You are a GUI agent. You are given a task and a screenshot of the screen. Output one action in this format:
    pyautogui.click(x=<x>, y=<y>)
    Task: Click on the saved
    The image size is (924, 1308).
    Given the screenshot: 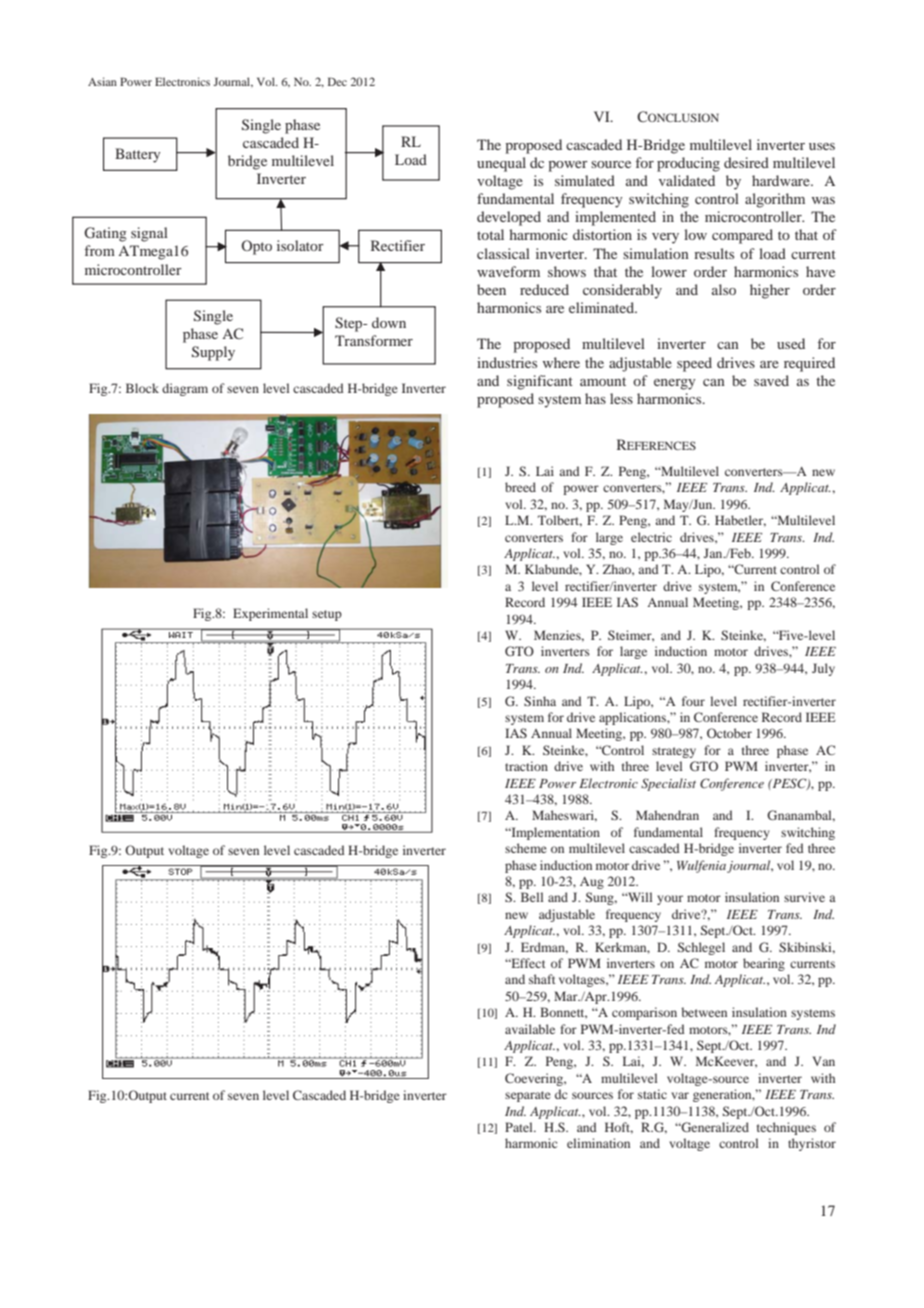 What is the action you would take?
    pyautogui.click(x=771, y=380)
